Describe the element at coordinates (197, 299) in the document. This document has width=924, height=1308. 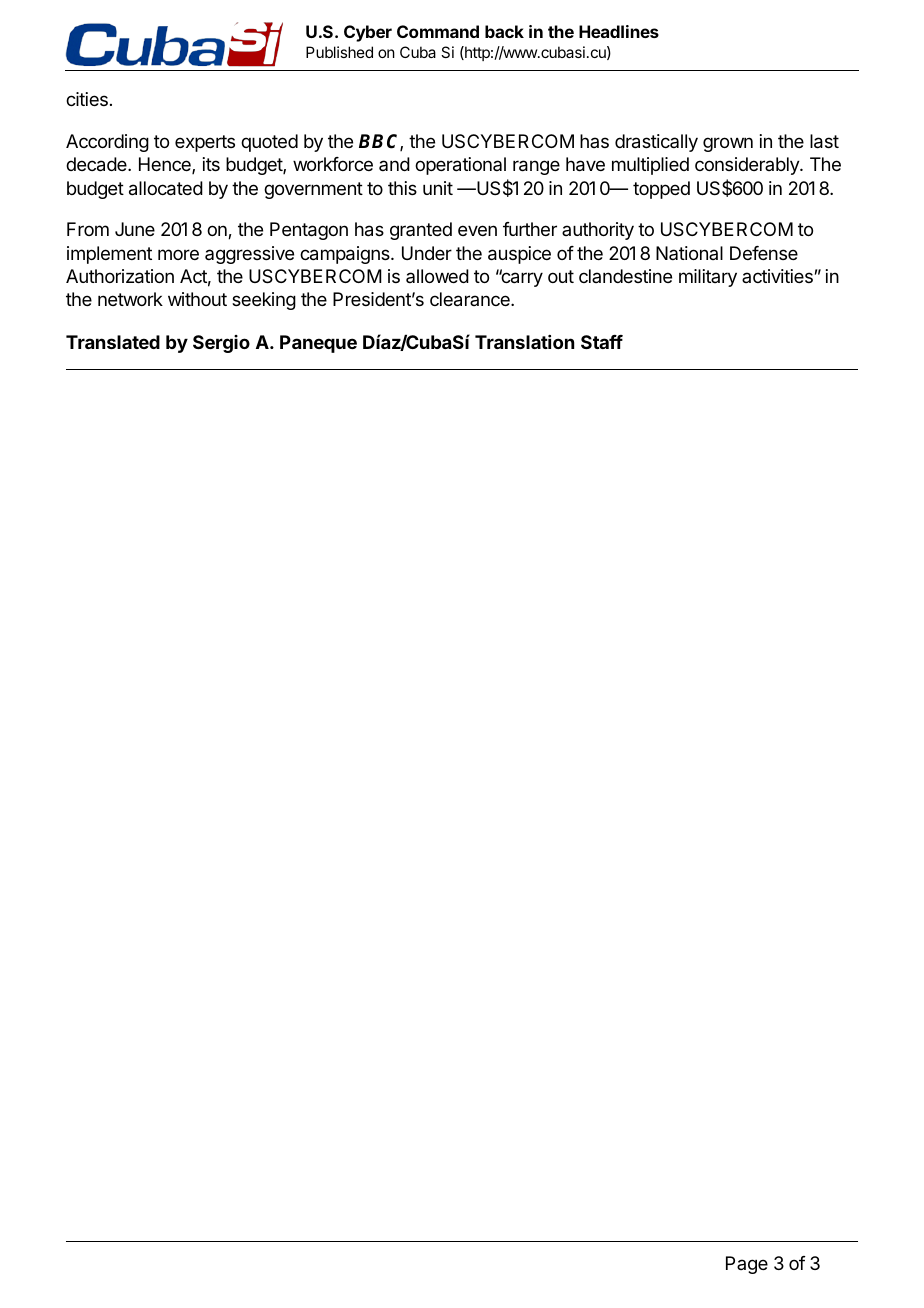
I see `without` at that location.
